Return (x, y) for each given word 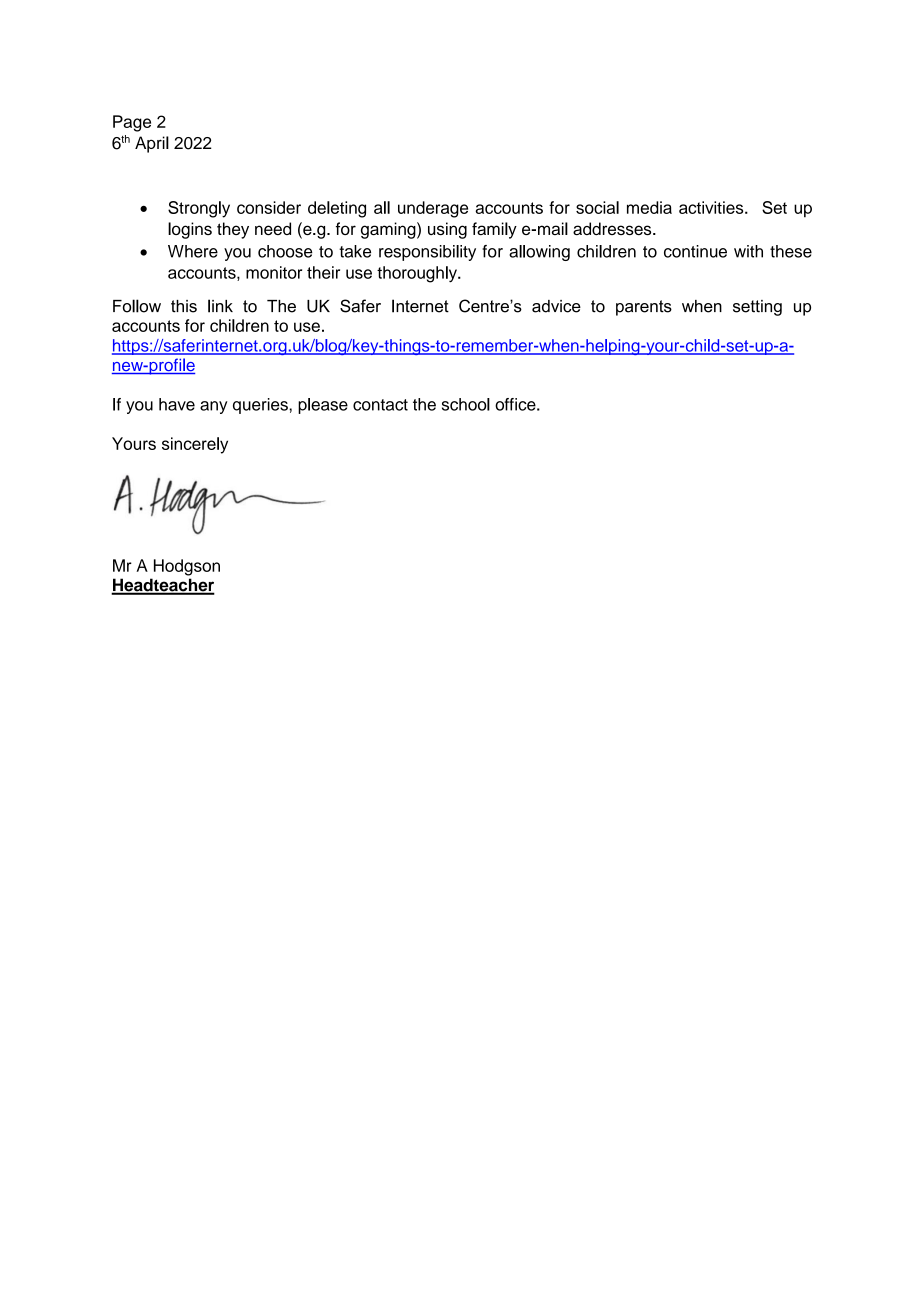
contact (380, 405)
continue (695, 251)
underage (433, 209)
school (466, 404)
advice (556, 306)
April (152, 144)
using (447, 230)
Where (193, 251)
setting (757, 308)
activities (712, 207)
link (220, 306)
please (323, 406)
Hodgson (187, 567)
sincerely (195, 445)
